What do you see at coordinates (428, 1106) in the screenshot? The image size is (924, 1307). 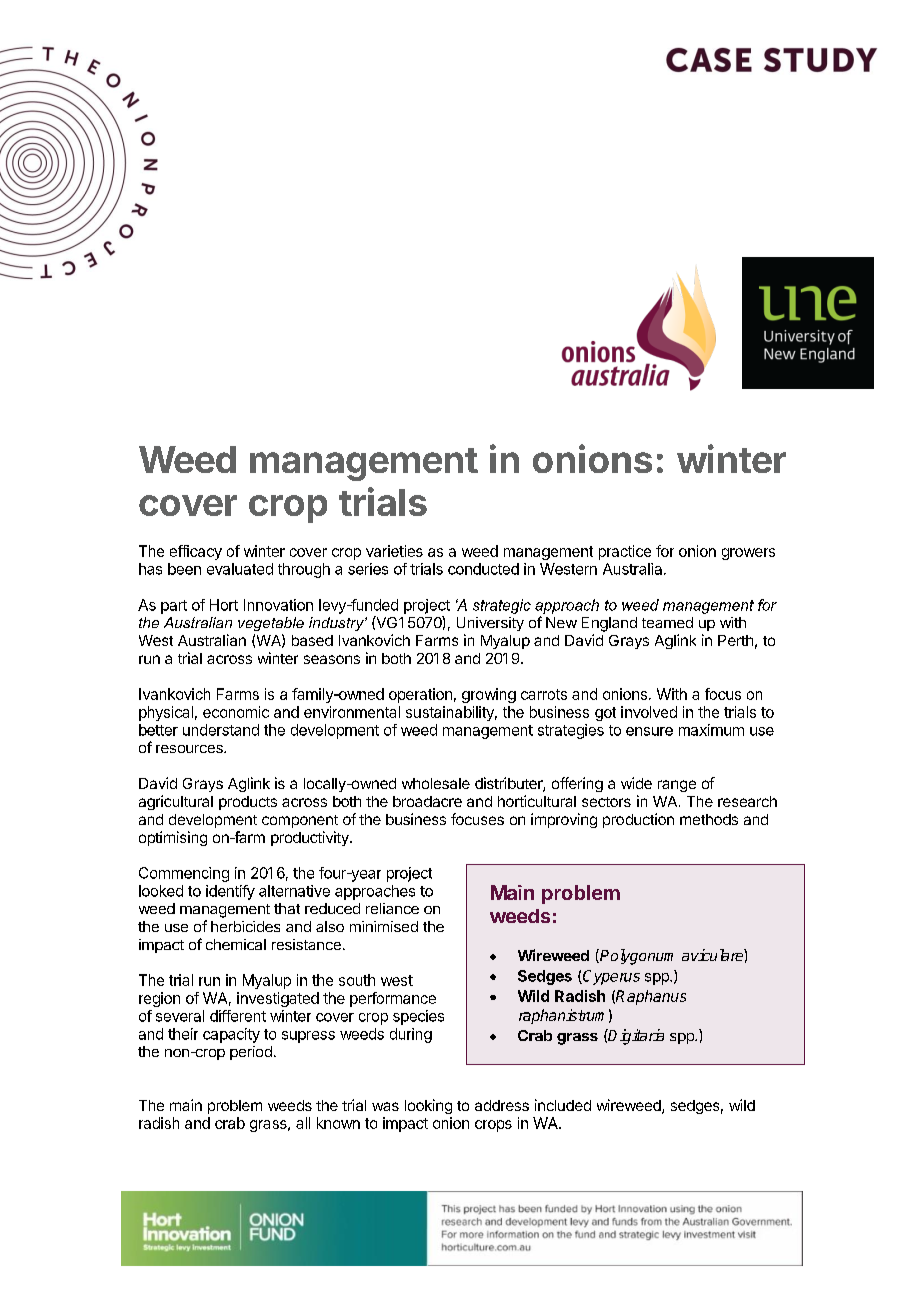 I see `looking` at bounding box center [428, 1106].
